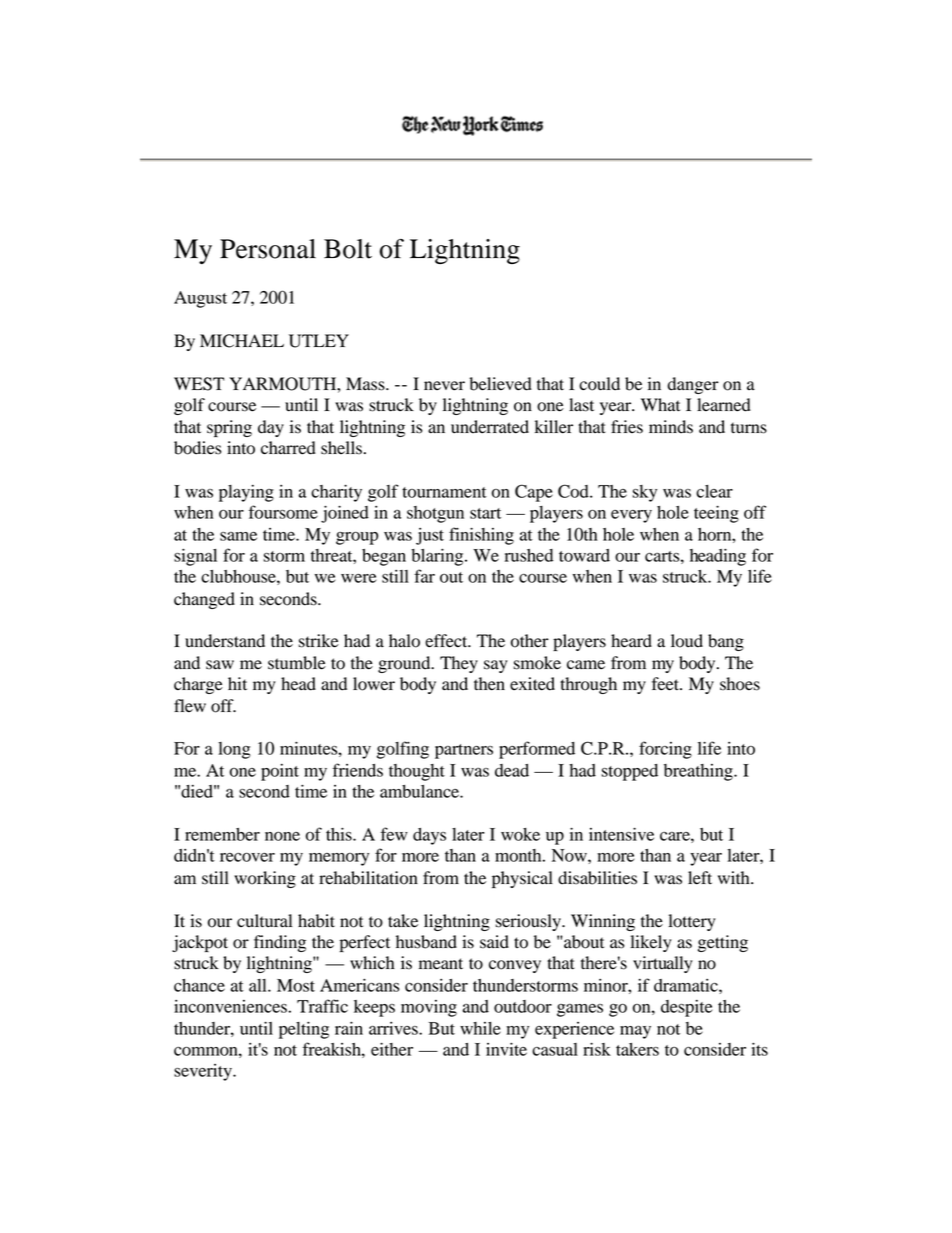 The width and height of the screenshot is (952, 1233). Describe the element at coordinates (237, 684) in the screenshot. I see `hit` at that location.
